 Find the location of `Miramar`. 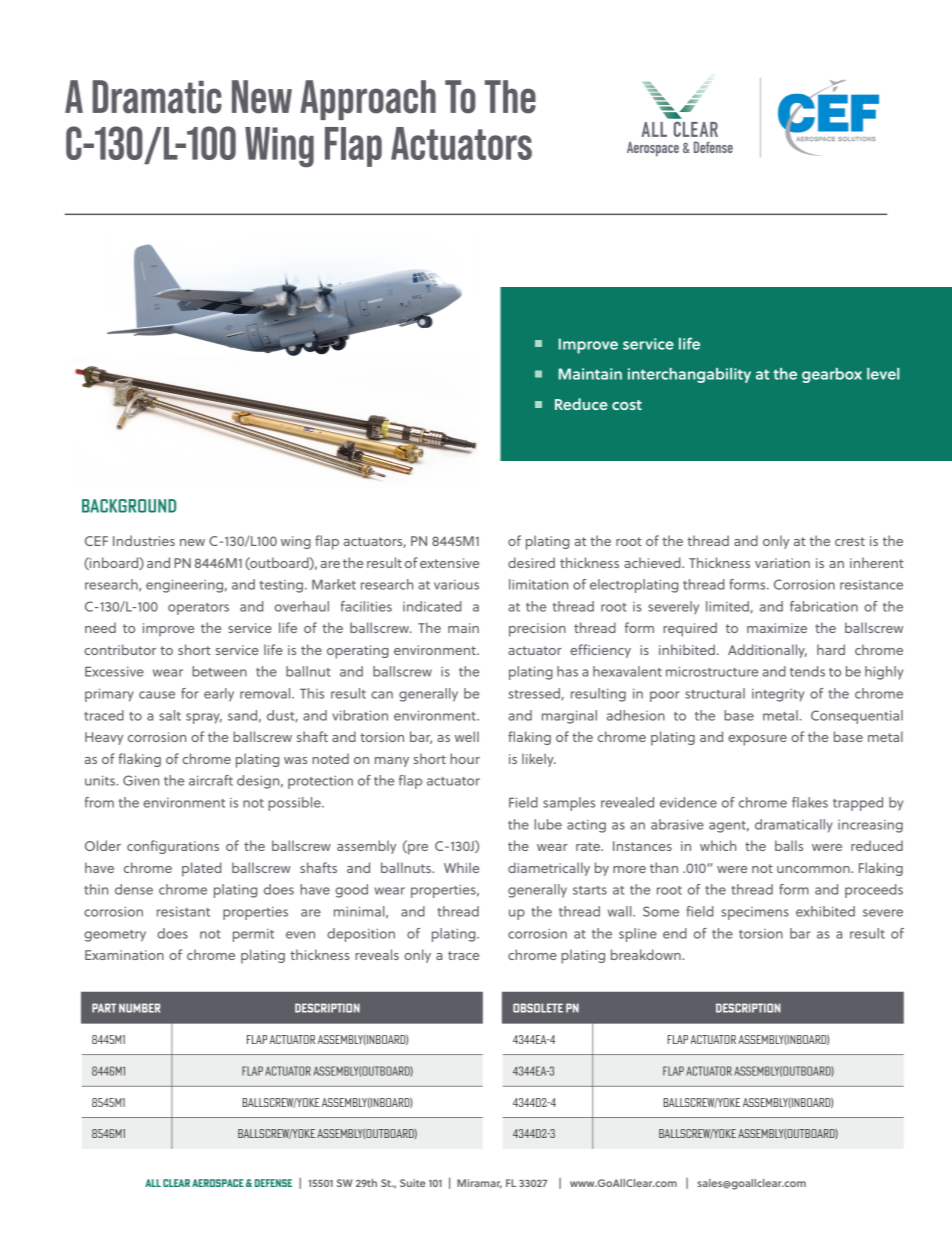

Miramar is located at coordinates (479, 1184).
